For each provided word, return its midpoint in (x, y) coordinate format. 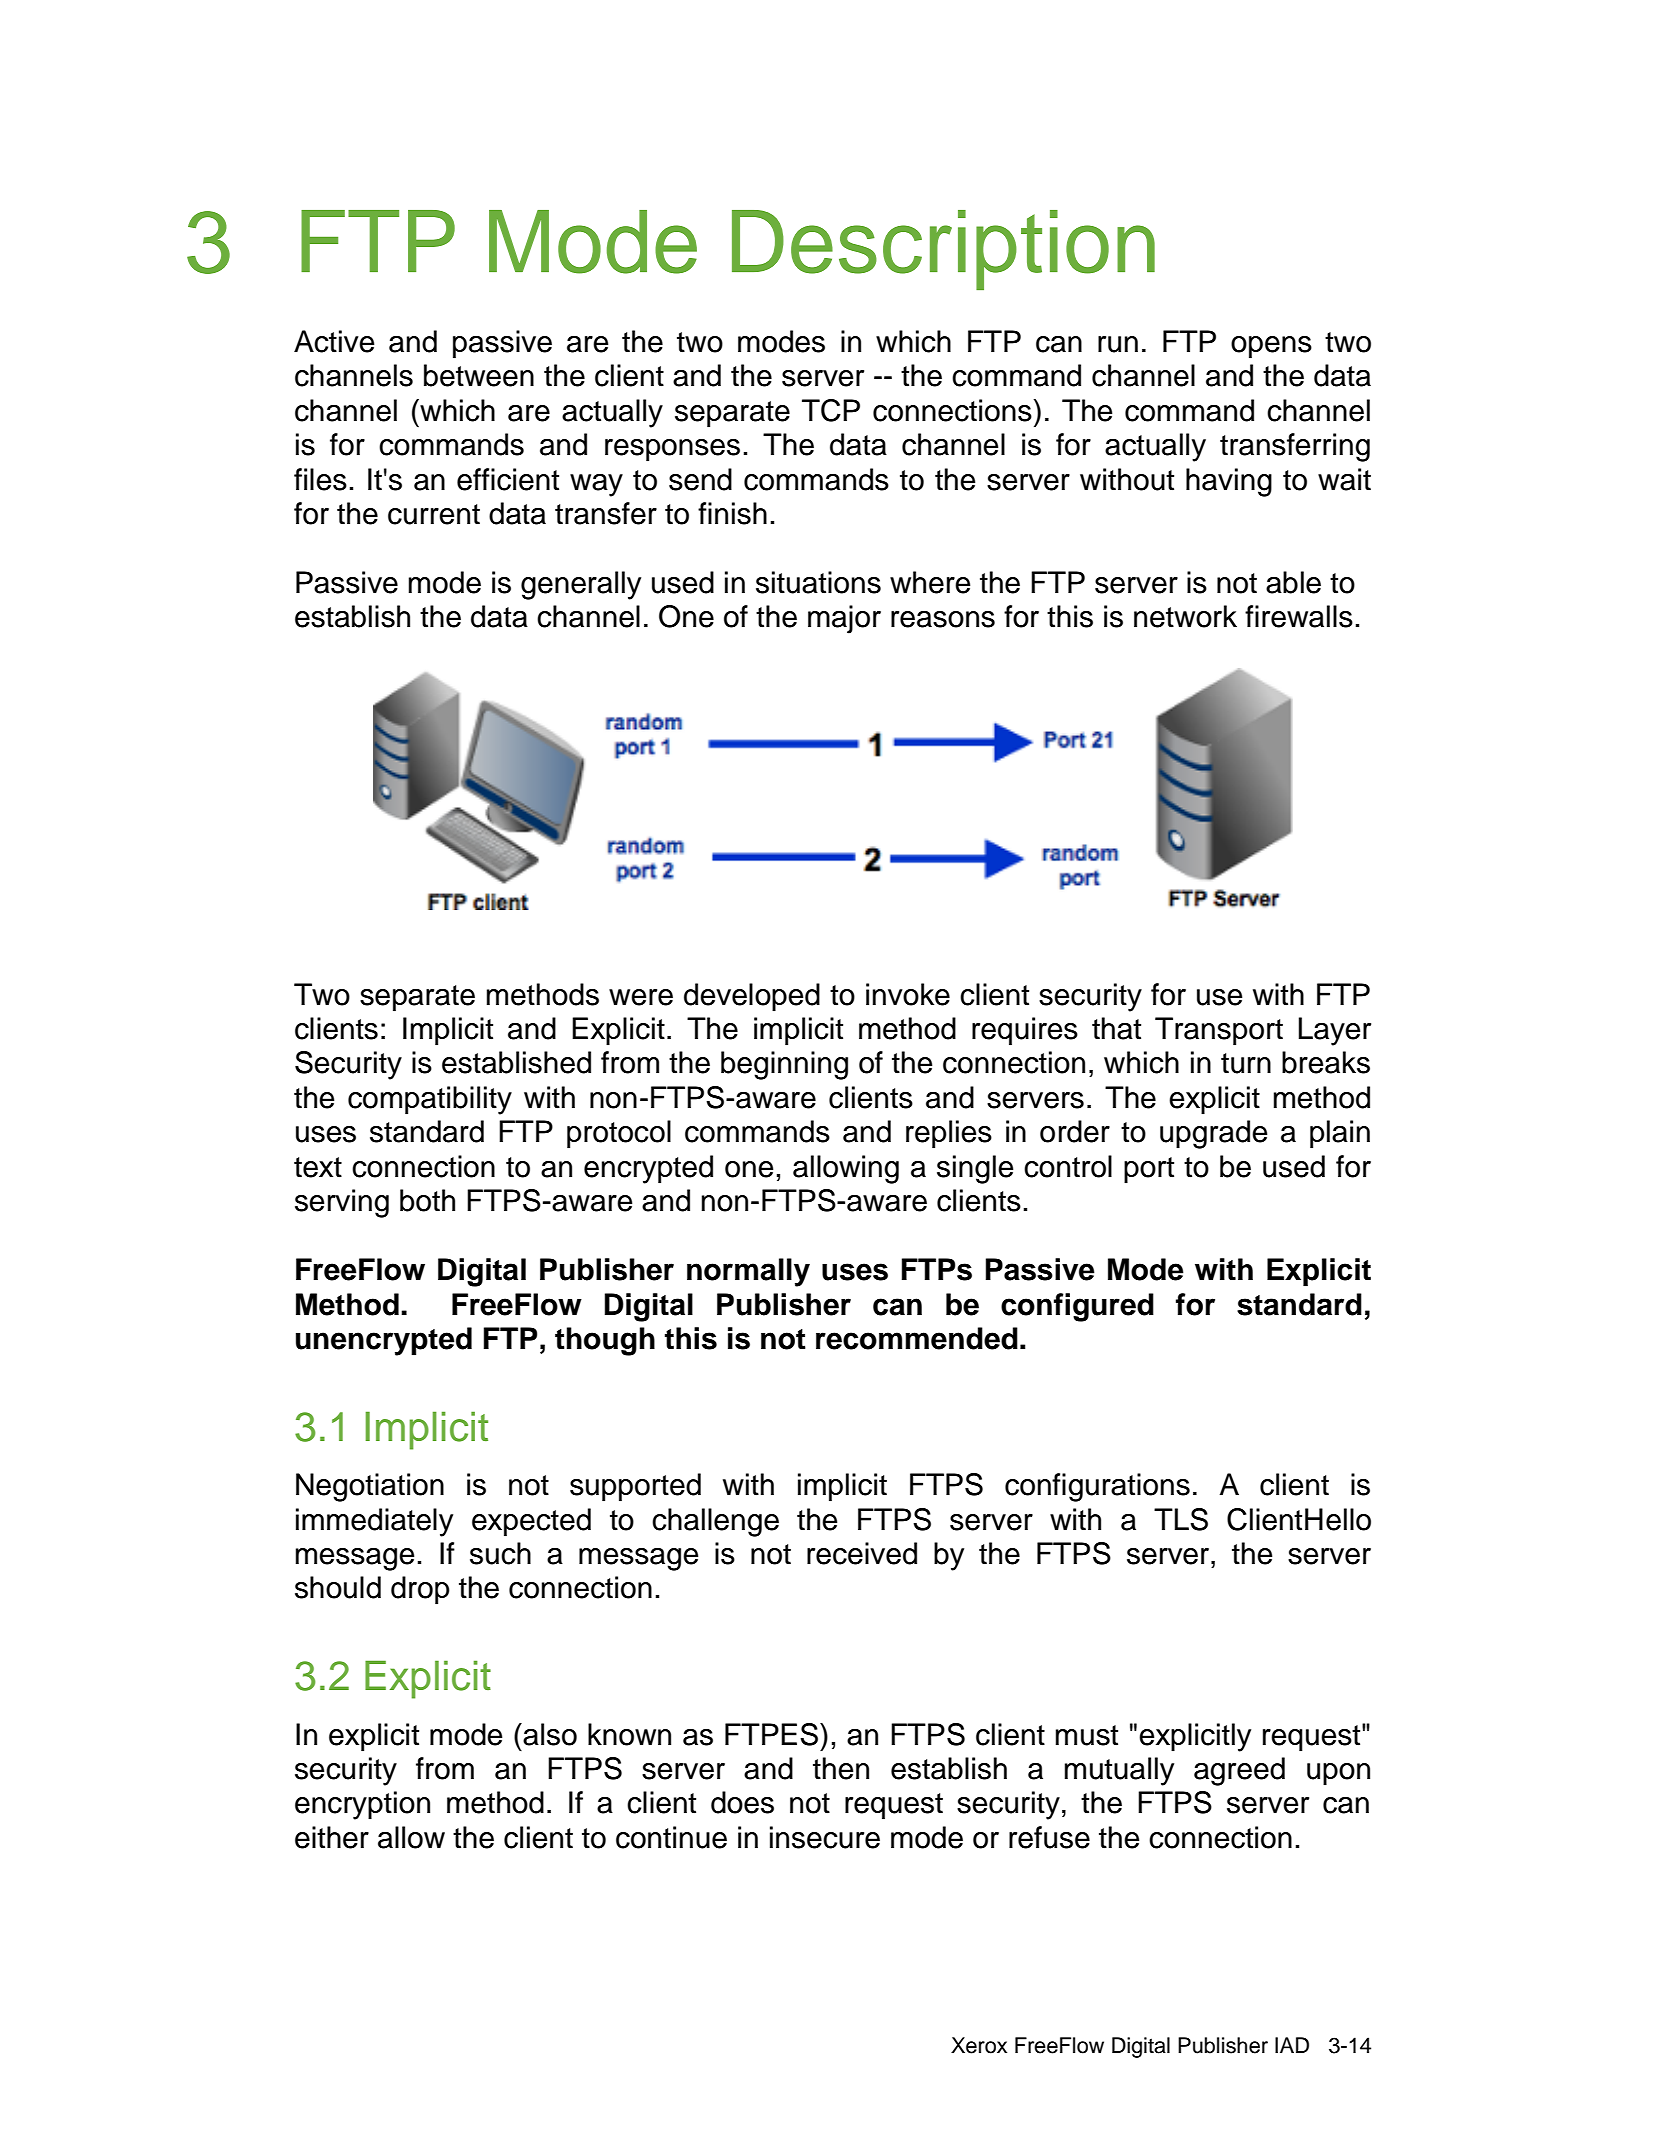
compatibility (430, 1100)
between (479, 375)
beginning (784, 1065)
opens (1271, 347)
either (332, 1837)
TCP (831, 410)
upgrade (1213, 1134)
